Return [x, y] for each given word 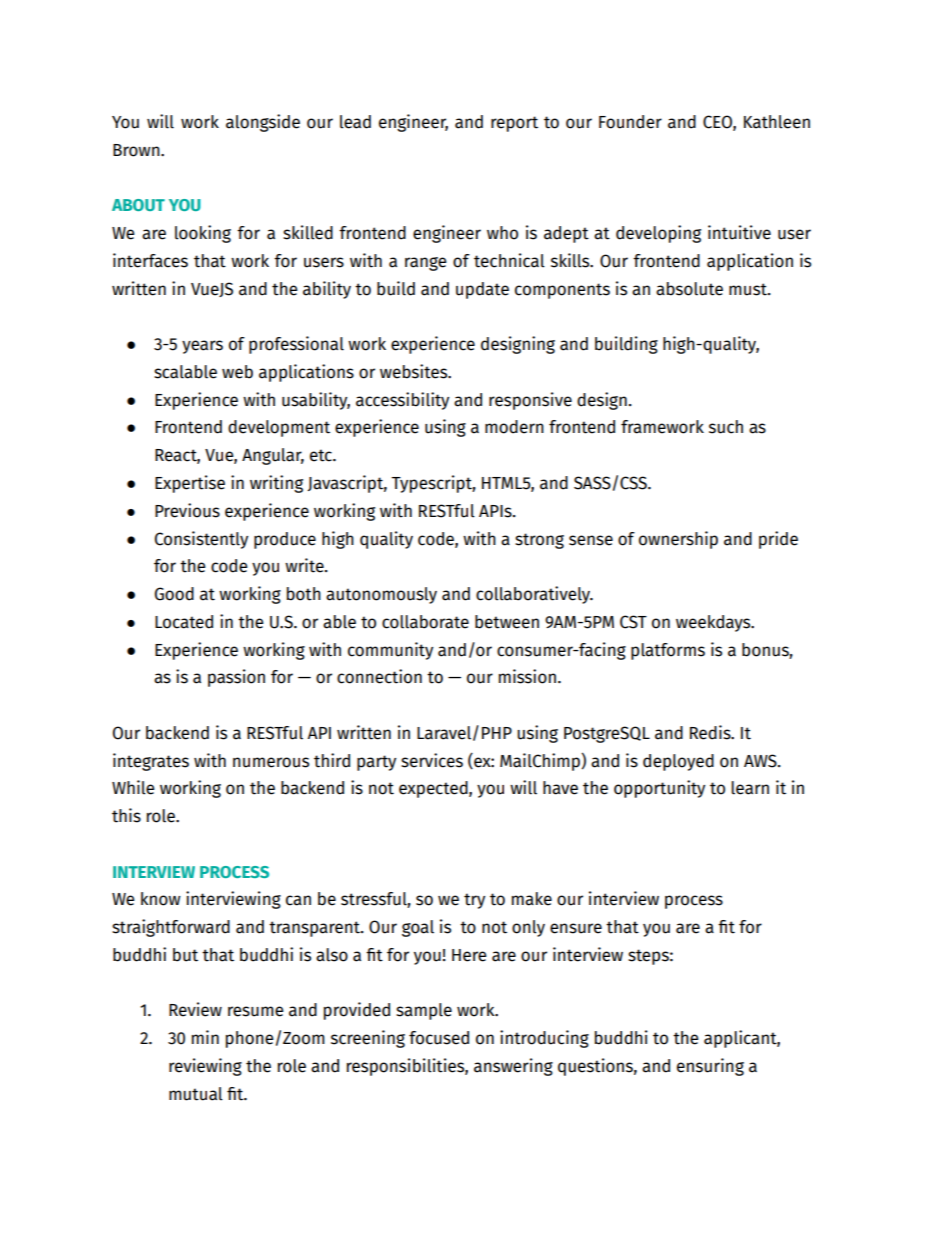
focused [439, 1038]
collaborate [425, 622]
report [514, 124]
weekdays [714, 623]
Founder [630, 122]
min [205, 1037]
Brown [137, 150]
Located [184, 622]
